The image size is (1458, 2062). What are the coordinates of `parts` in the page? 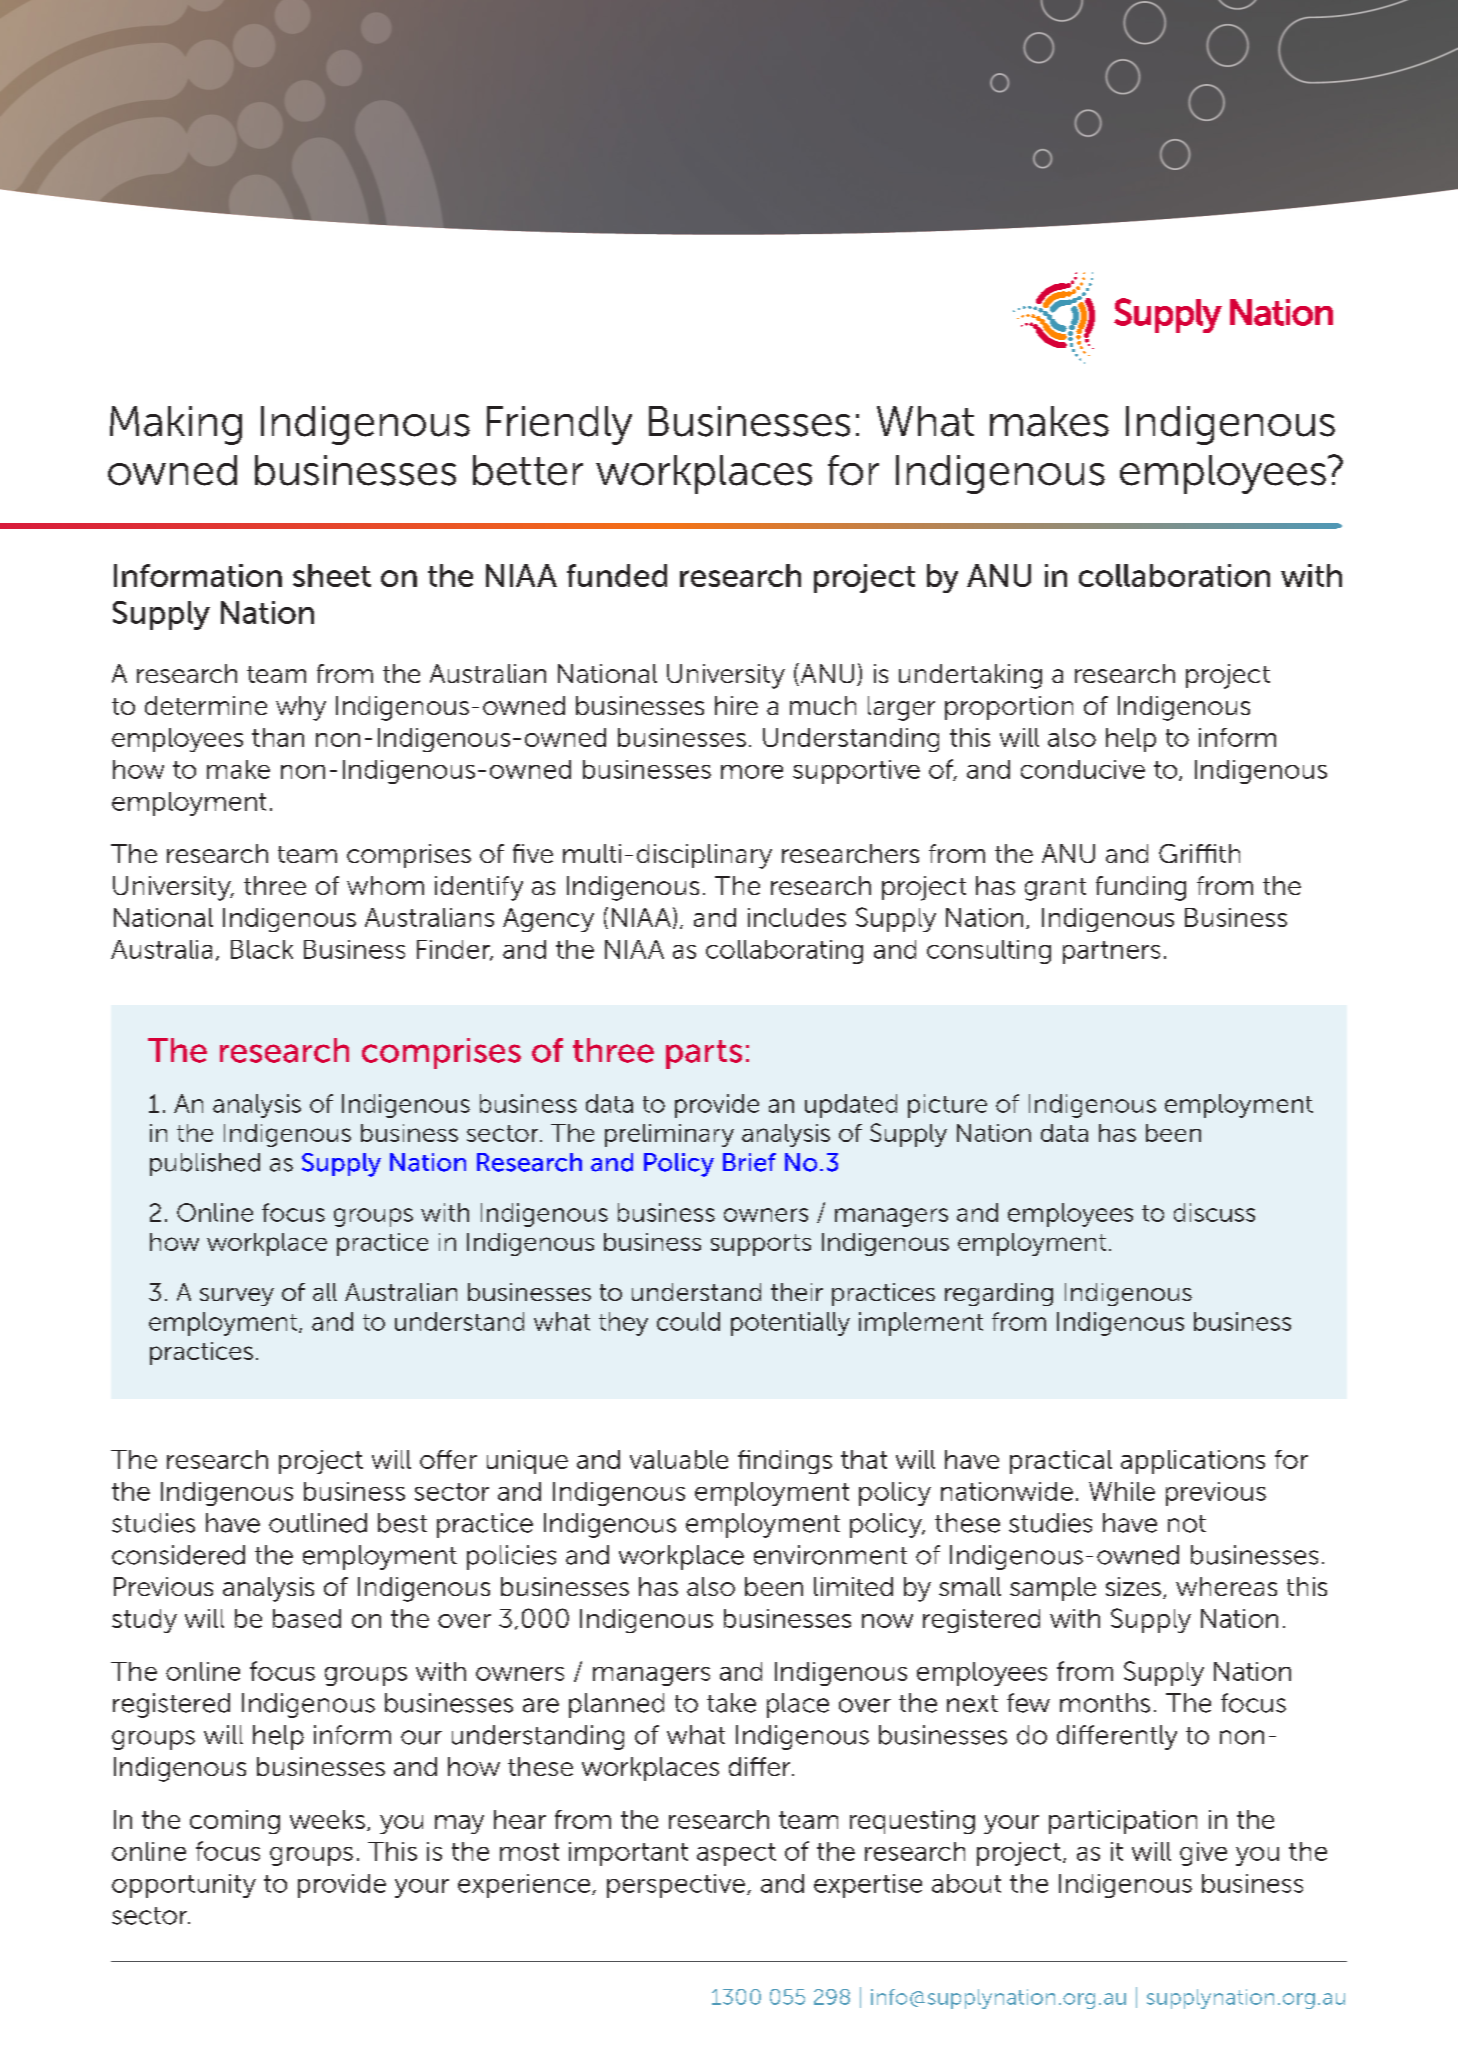 It's located at (704, 1054).
